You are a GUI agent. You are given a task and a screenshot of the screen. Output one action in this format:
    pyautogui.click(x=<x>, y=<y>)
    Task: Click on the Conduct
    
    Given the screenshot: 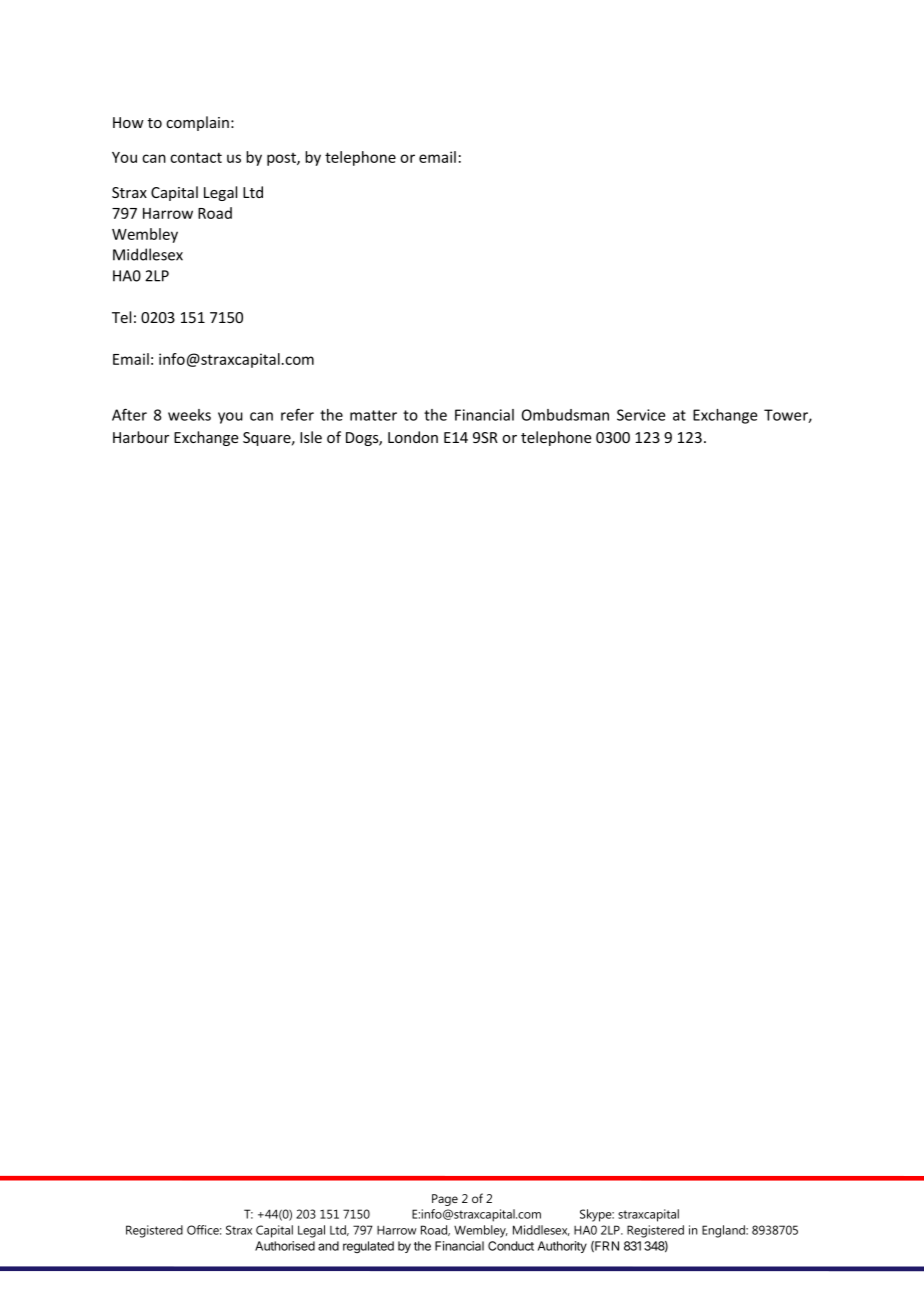 What is the action you would take?
    pyautogui.click(x=511, y=1246)
